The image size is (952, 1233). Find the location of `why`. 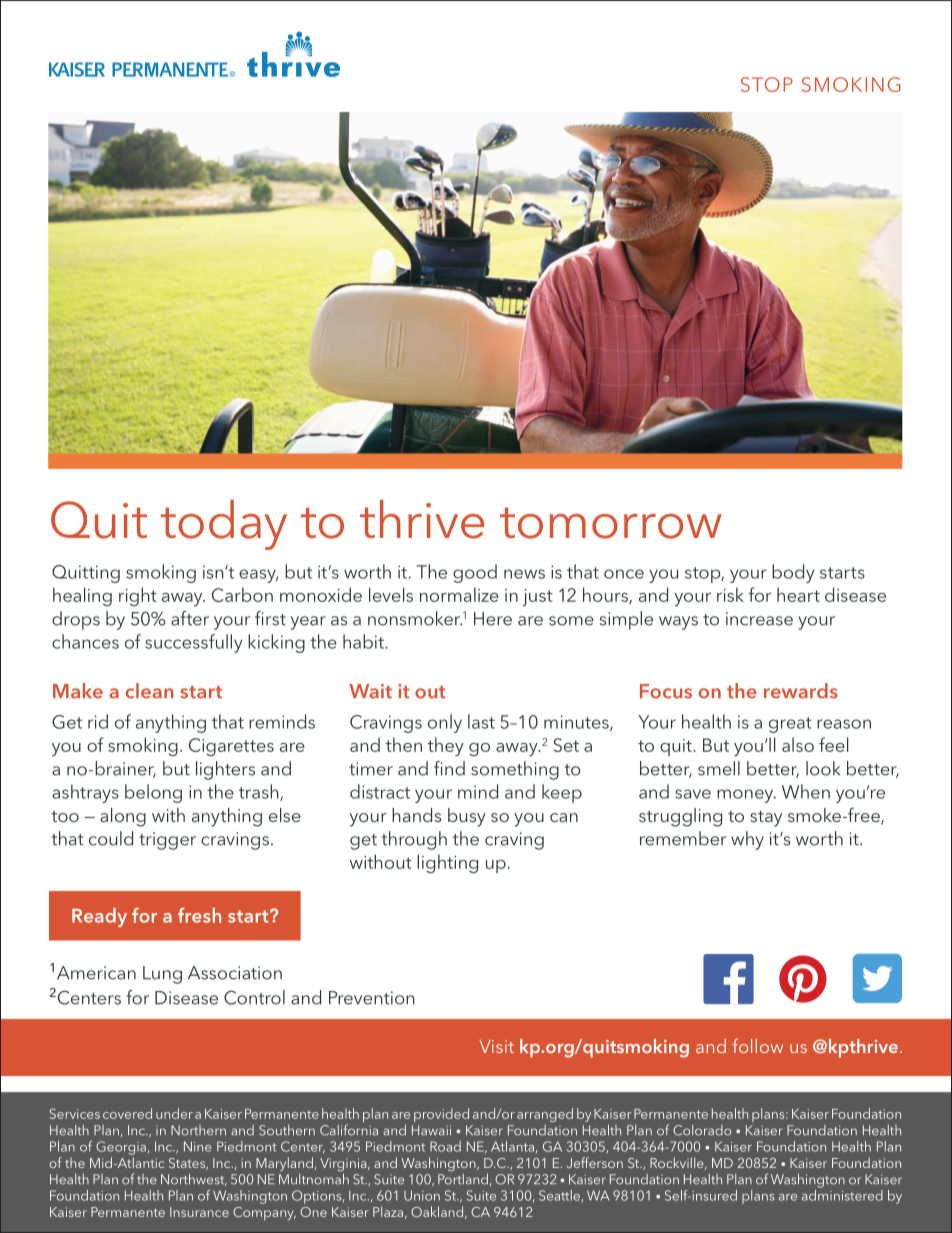

why is located at coordinates (747, 840).
